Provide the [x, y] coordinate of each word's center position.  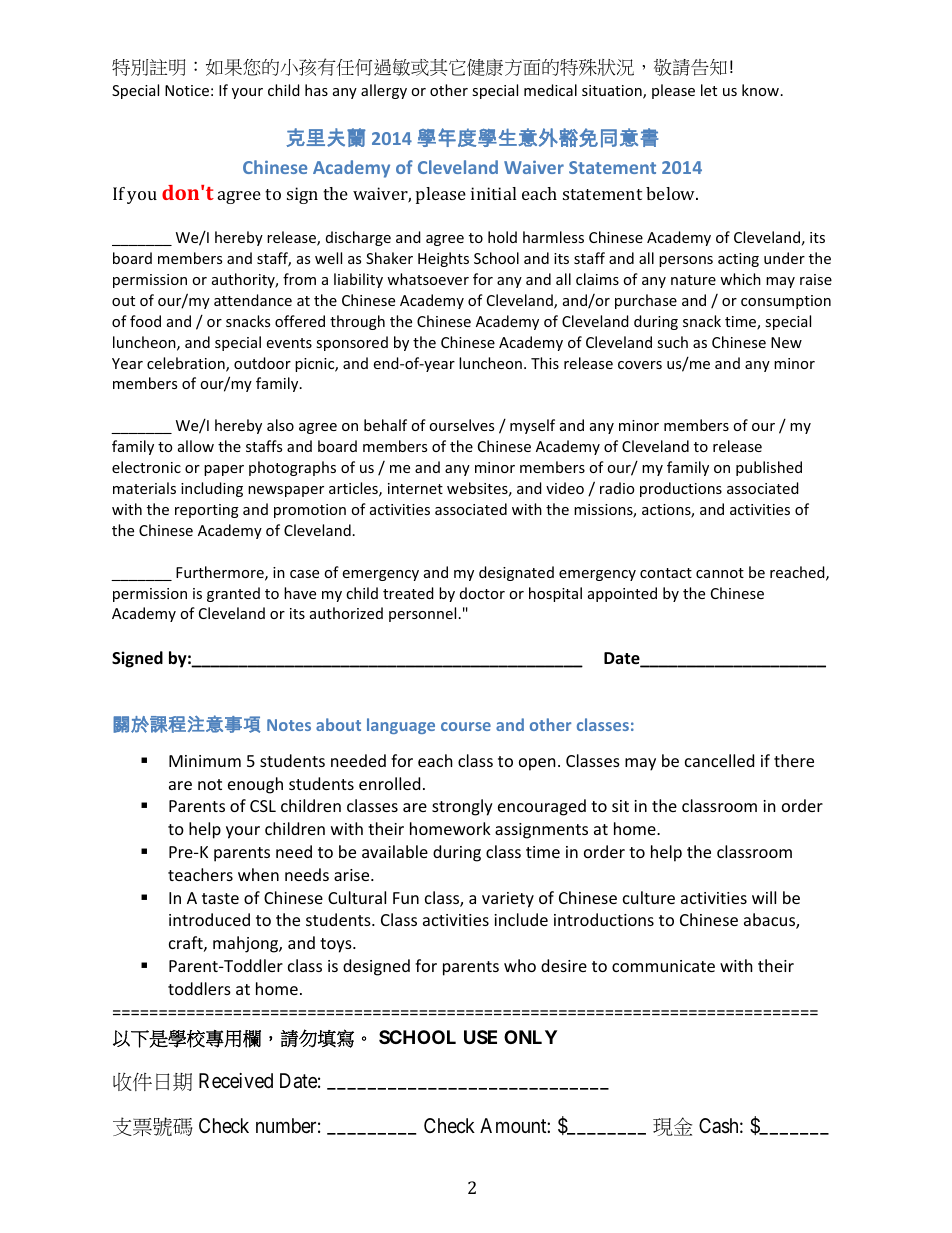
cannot [720, 573]
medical [550, 90]
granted [233, 594]
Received [236, 1080]
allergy [384, 91]
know [760, 90]
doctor [482, 593]
